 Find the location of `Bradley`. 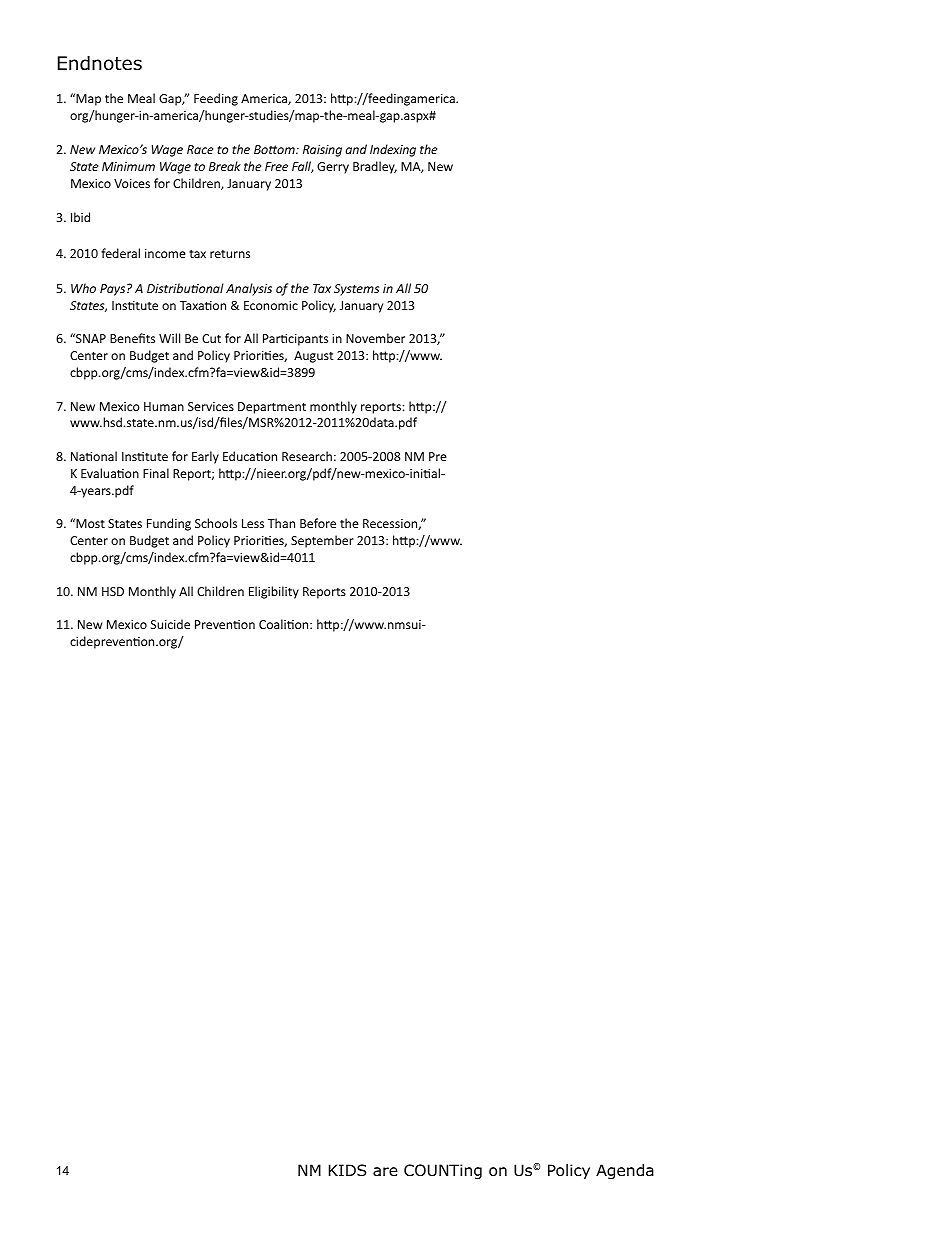

Bradley is located at coordinates (375, 167).
